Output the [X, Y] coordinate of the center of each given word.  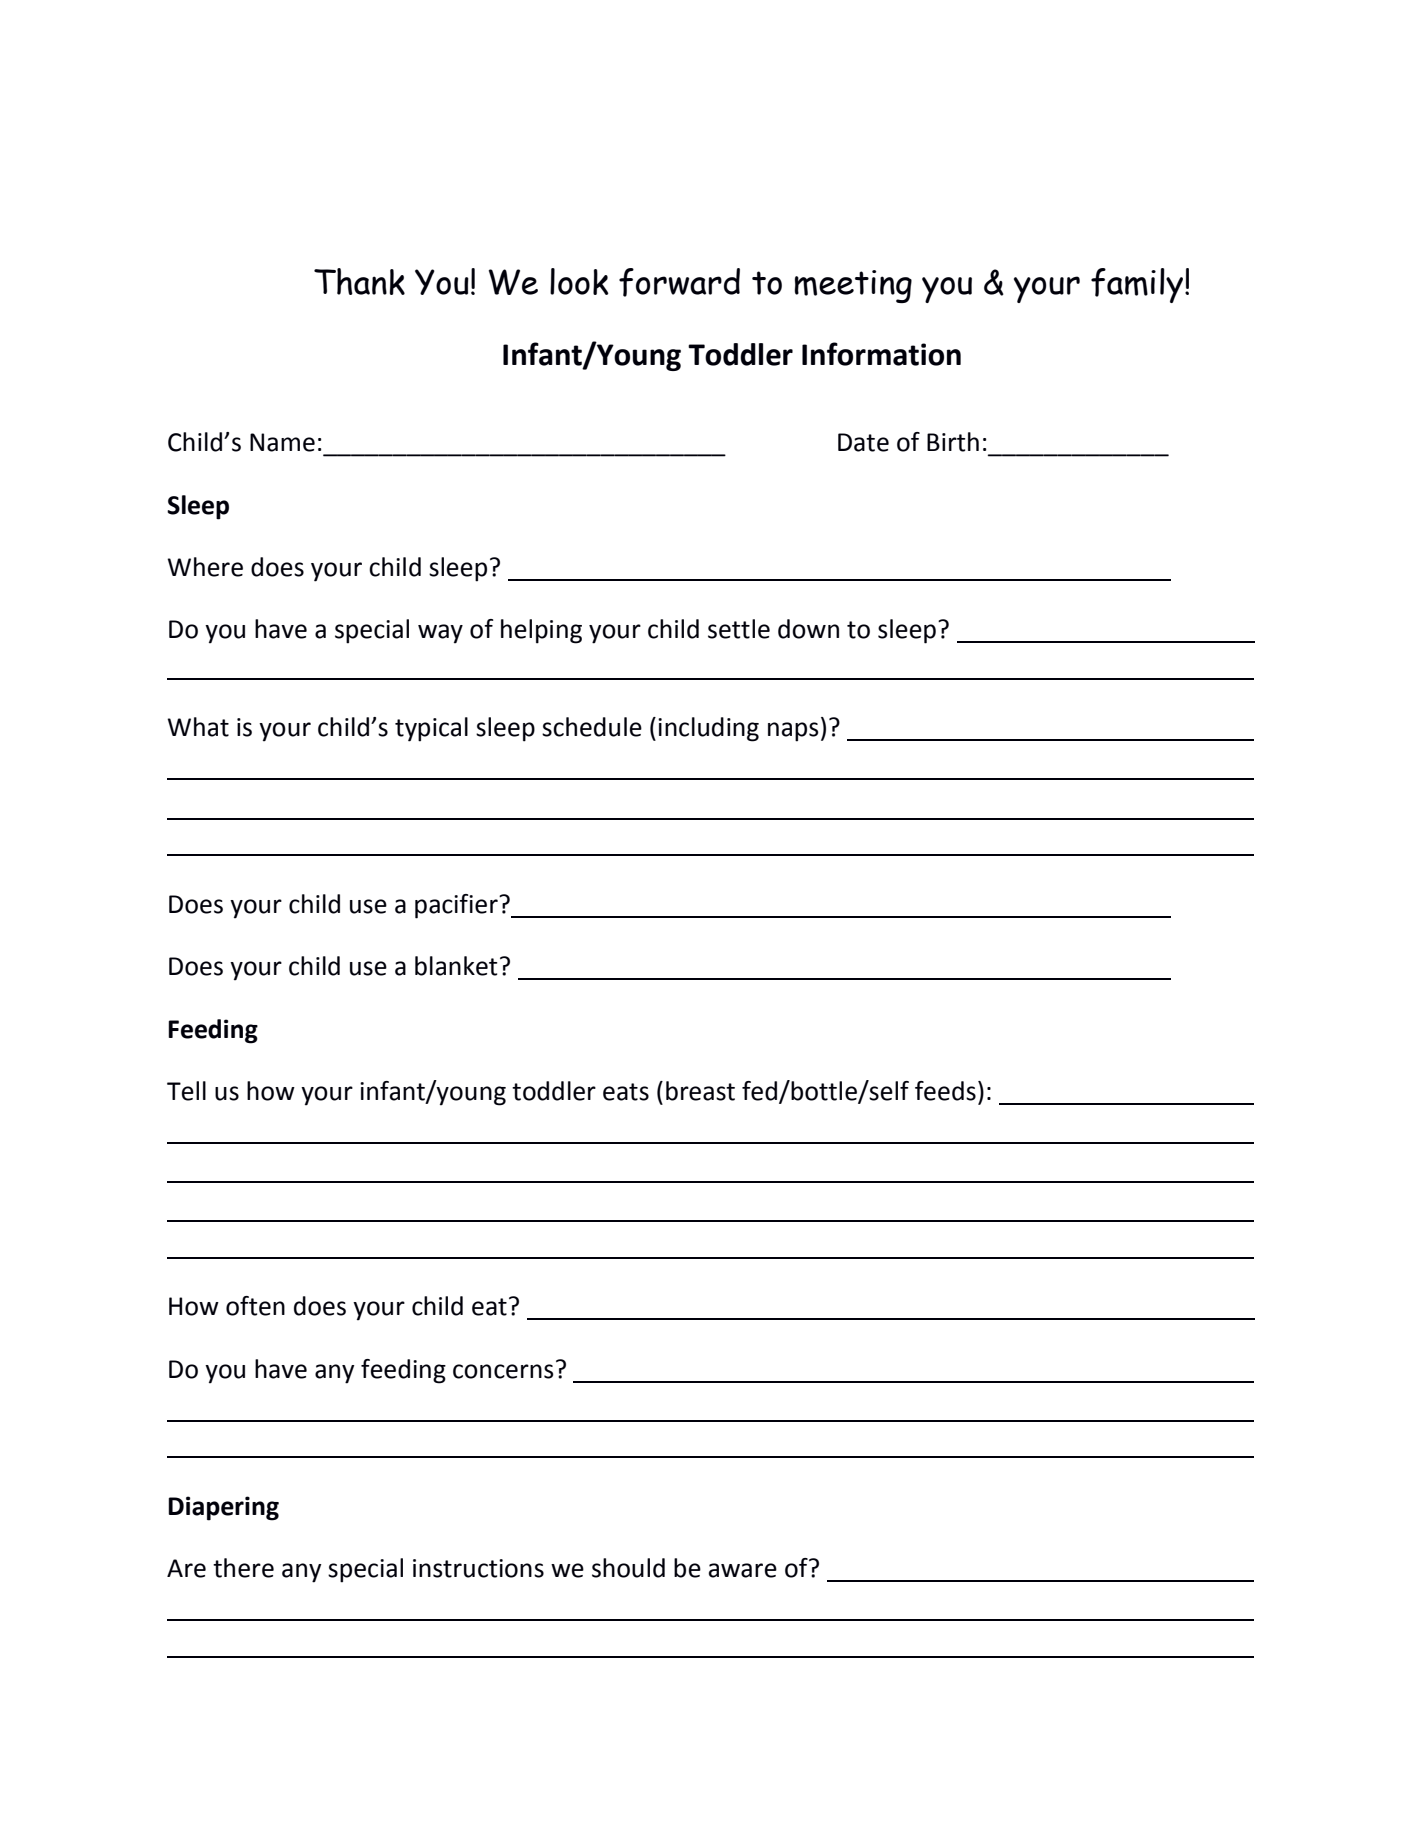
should [628, 1568]
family [1137, 285]
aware [743, 1570]
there [243, 1568]
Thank [359, 281]
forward [679, 282]
